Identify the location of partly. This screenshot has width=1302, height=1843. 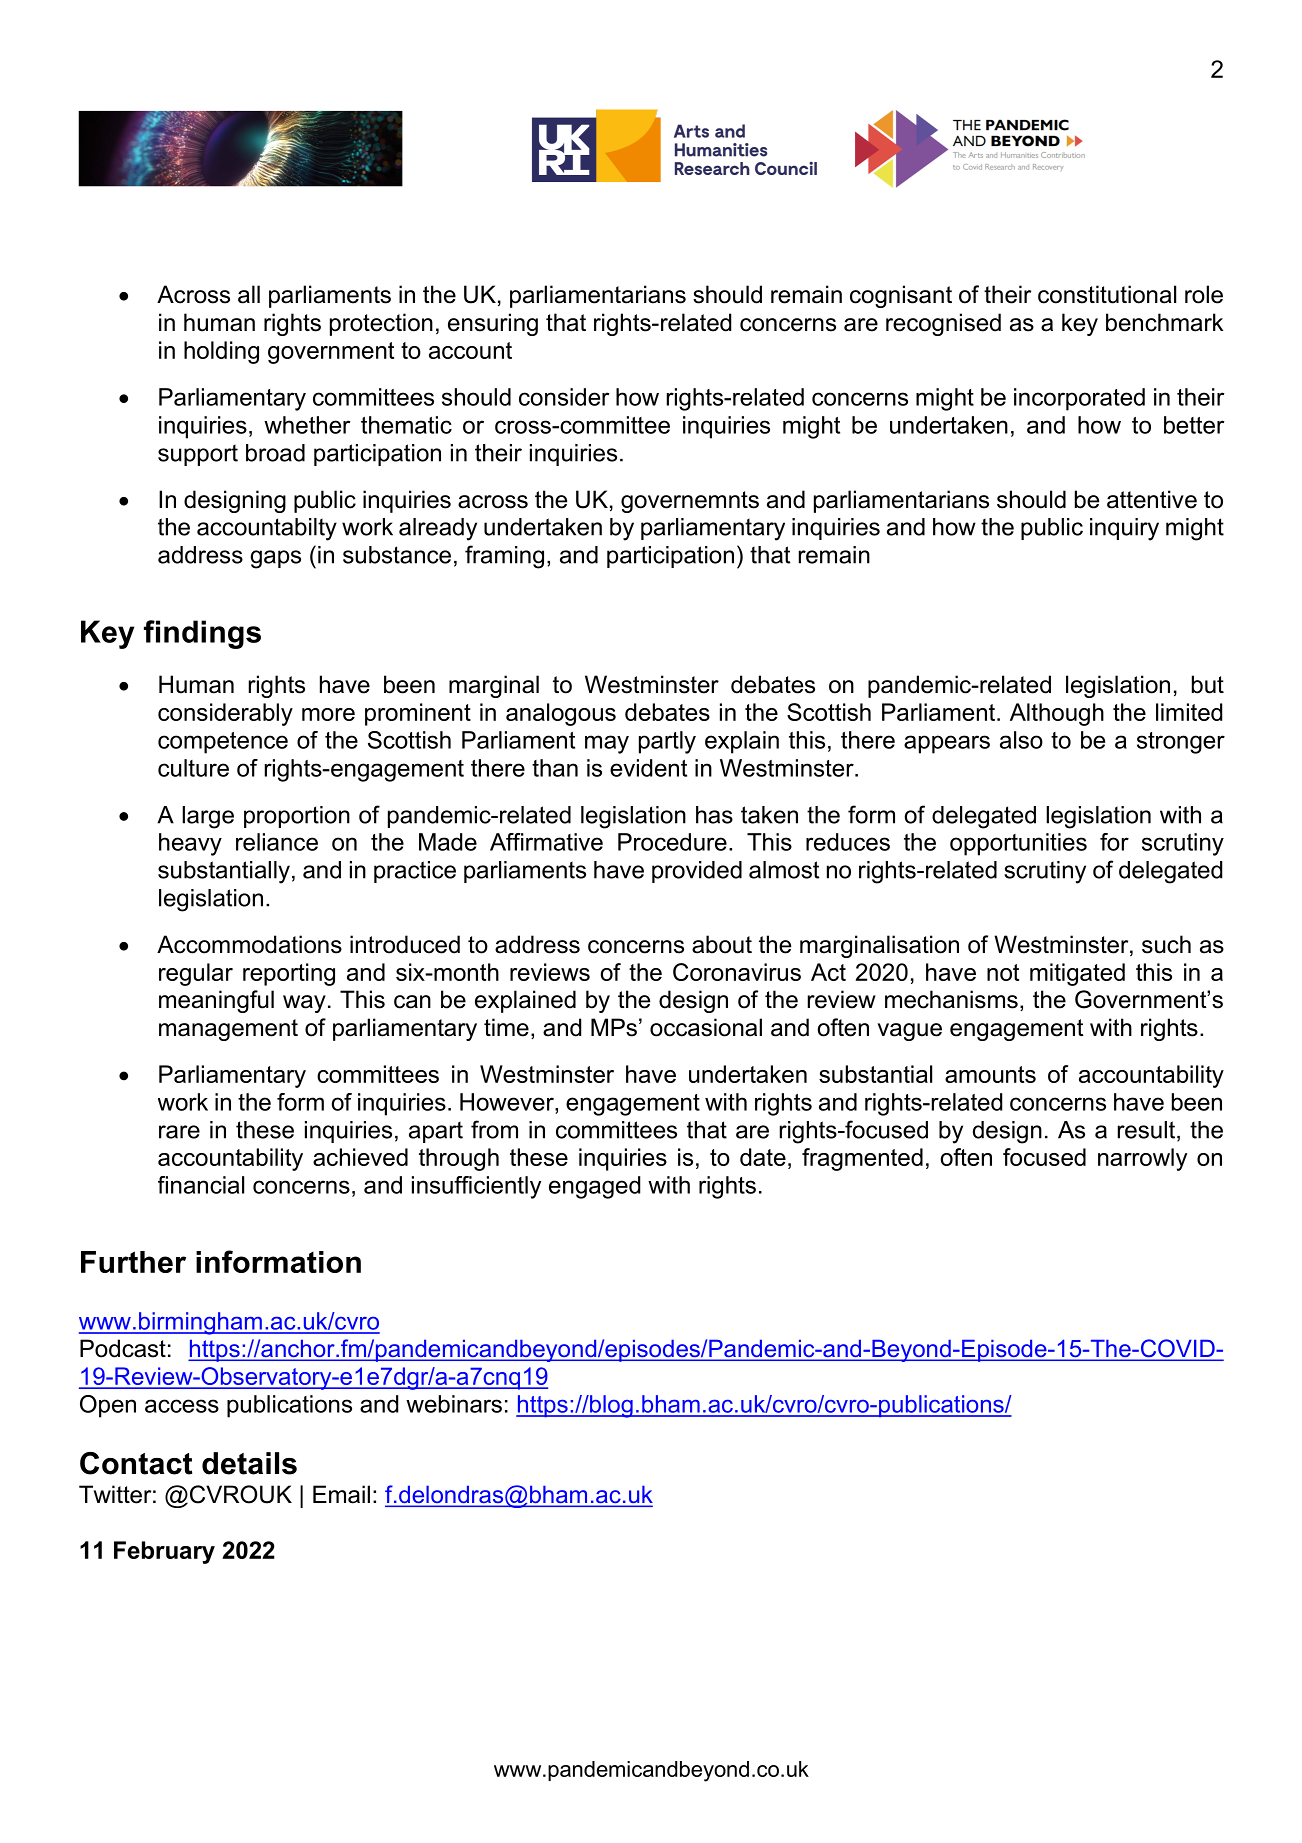
(667, 742).
